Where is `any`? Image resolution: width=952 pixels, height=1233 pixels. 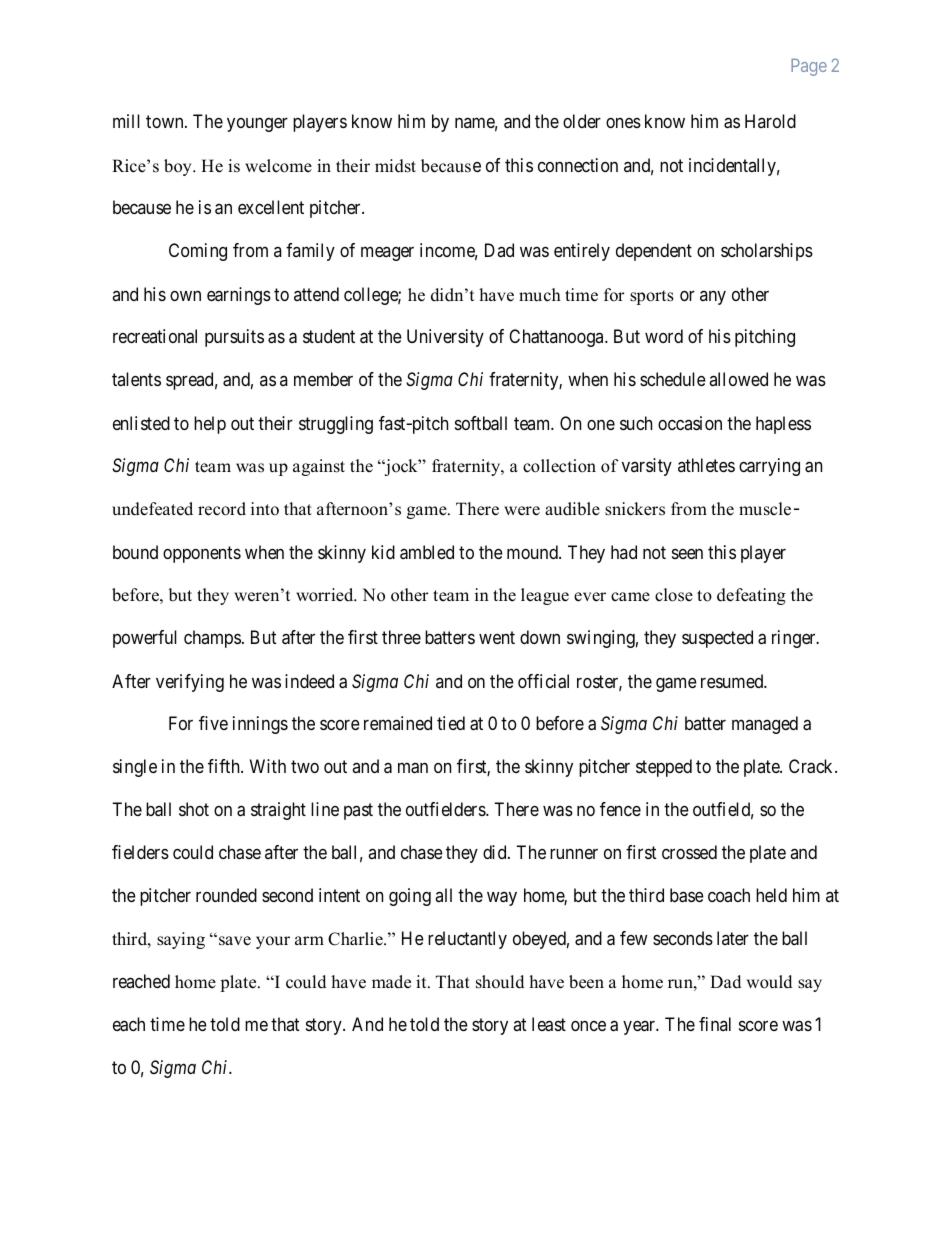 any is located at coordinates (713, 297).
